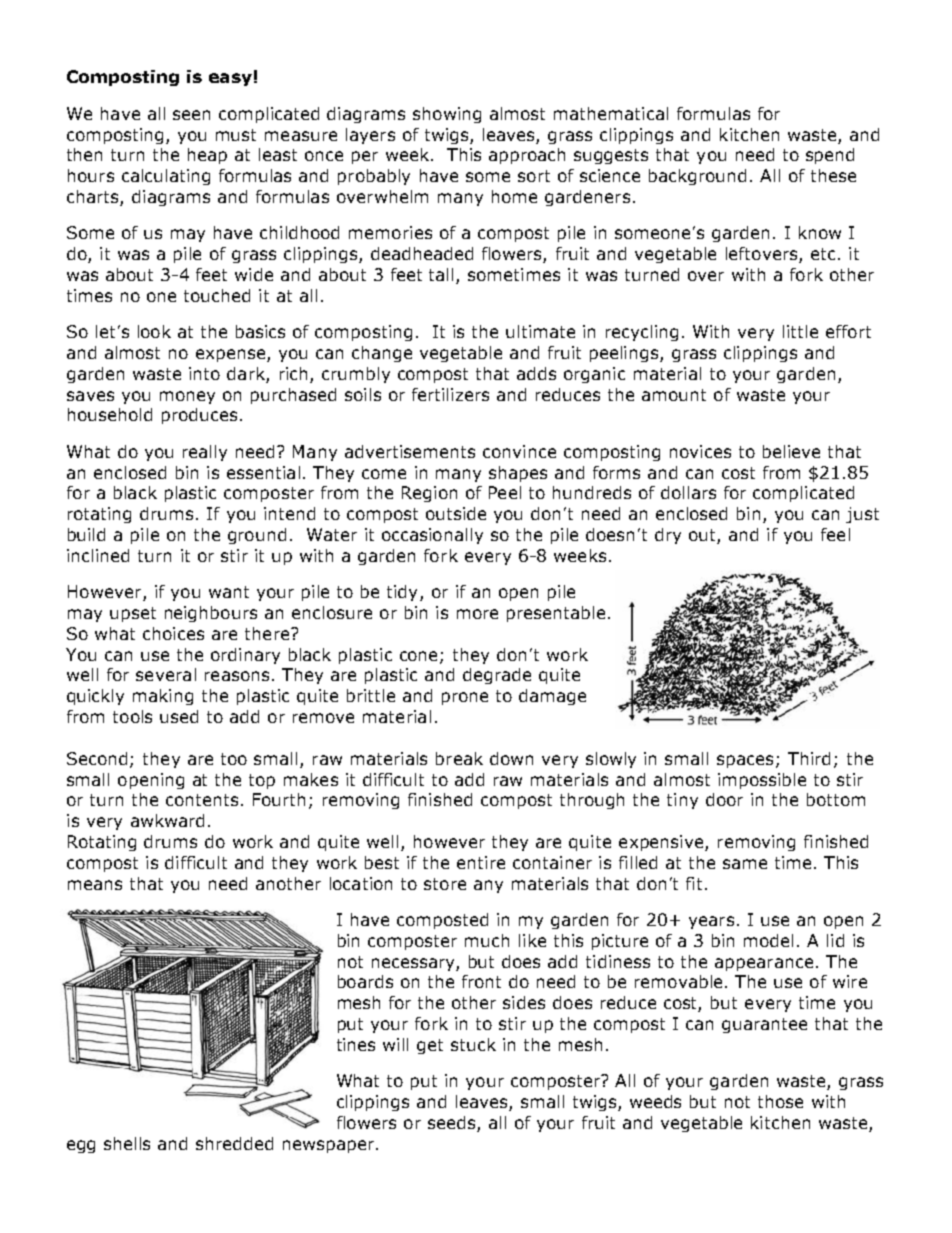  What do you see at coordinates (745, 761) in the screenshot?
I see `spaces` at bounding box center [745, 761].
